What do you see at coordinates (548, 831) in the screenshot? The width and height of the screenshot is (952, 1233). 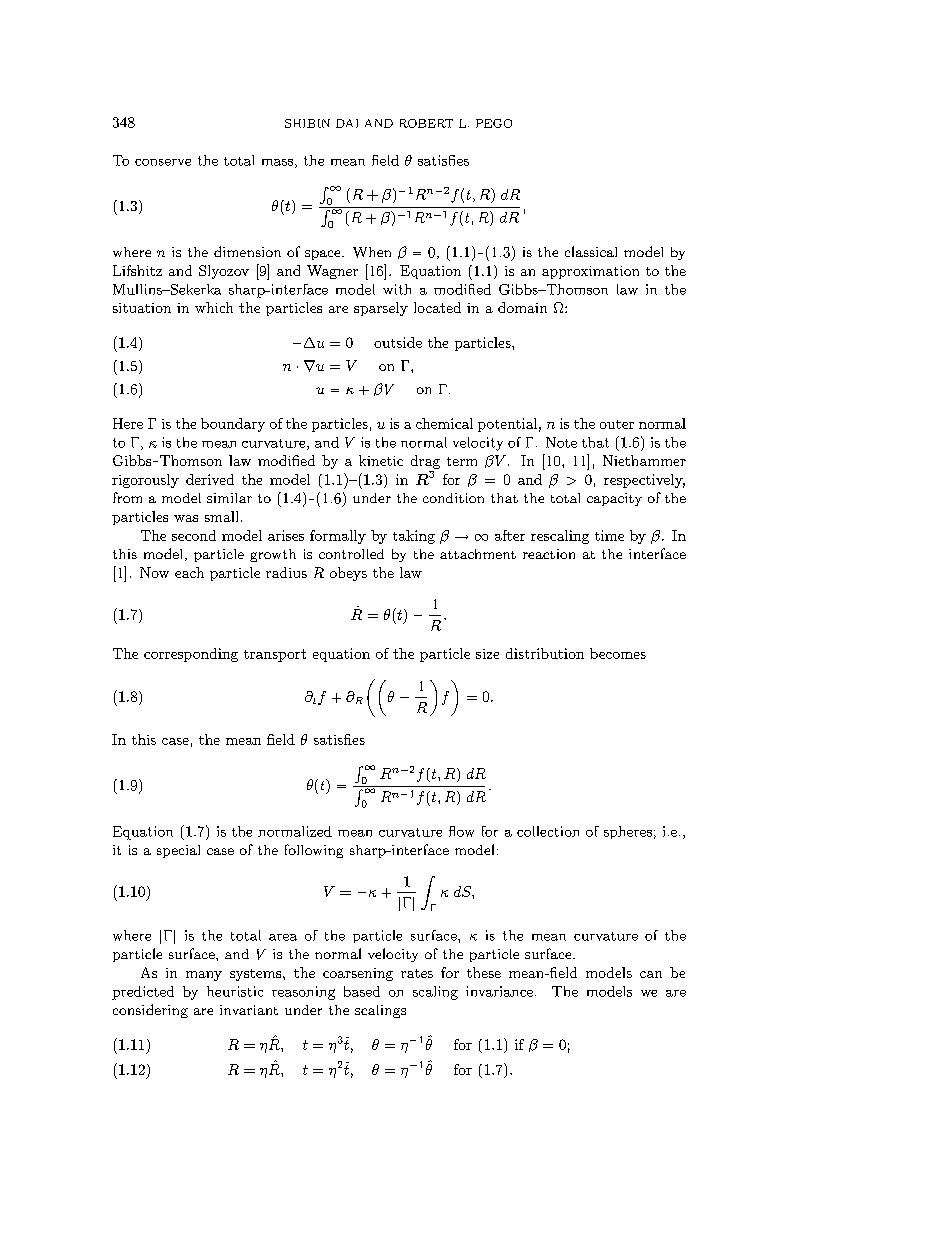 I see `collection` at bounding box center [548, 831].
